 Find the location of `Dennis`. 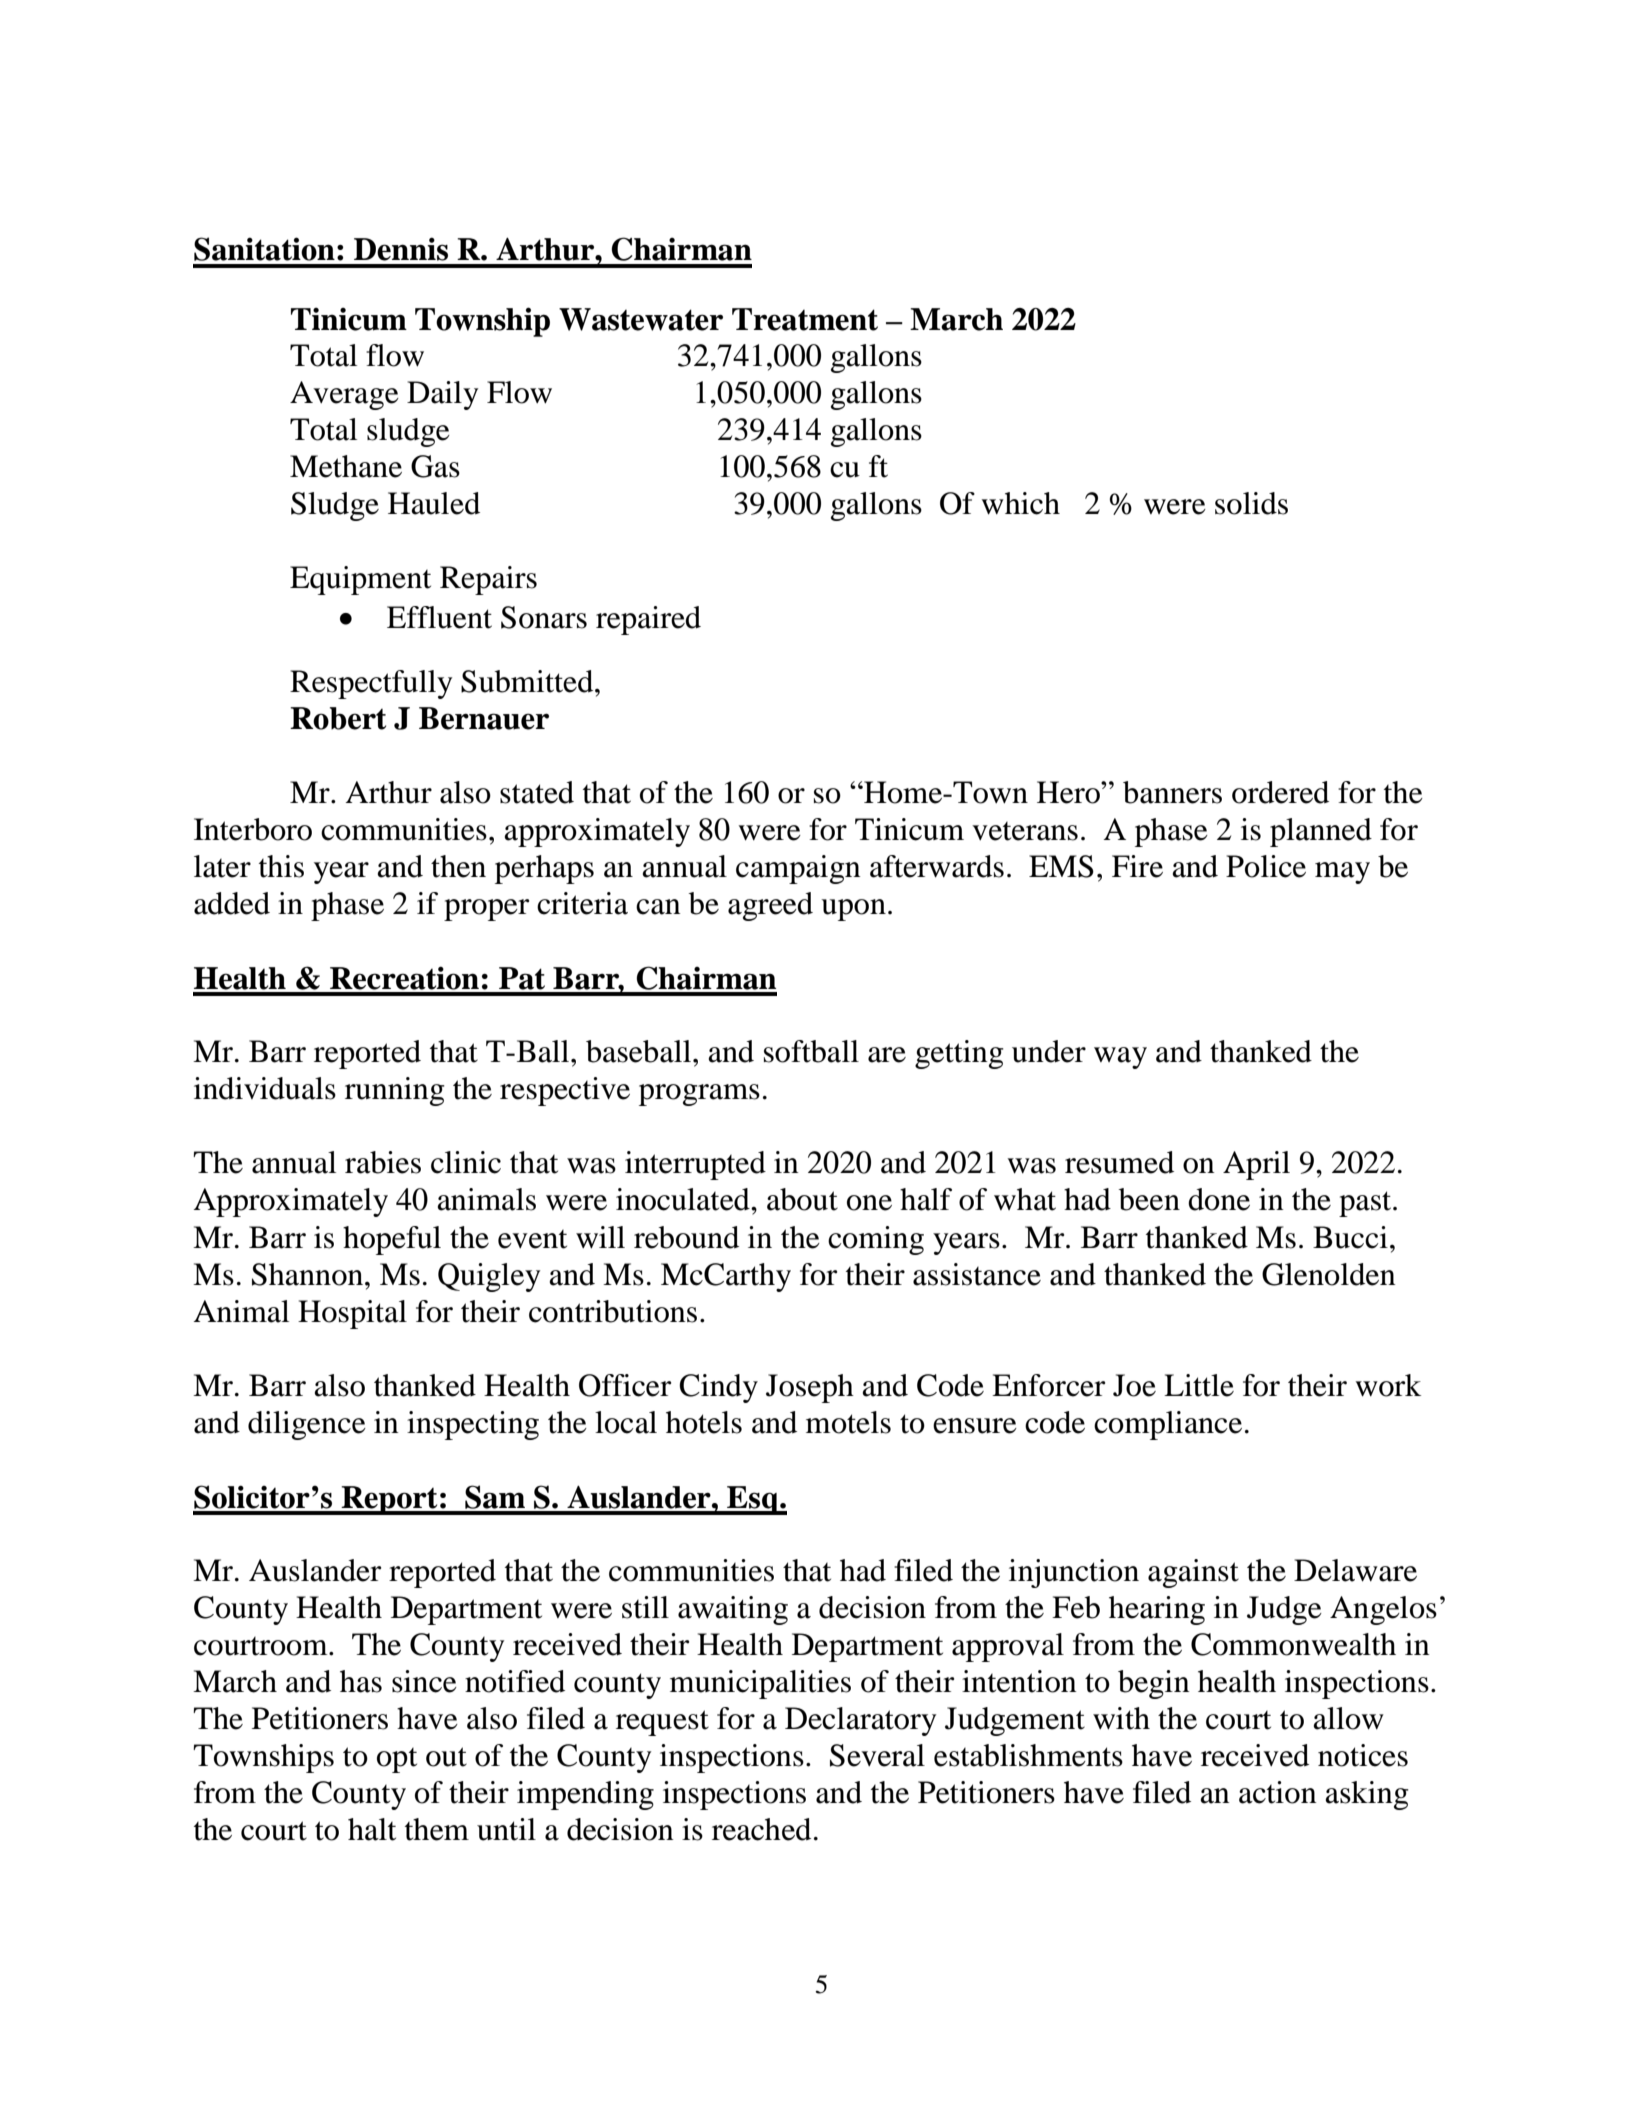

Dennis is located at coordinates (401, 249).
